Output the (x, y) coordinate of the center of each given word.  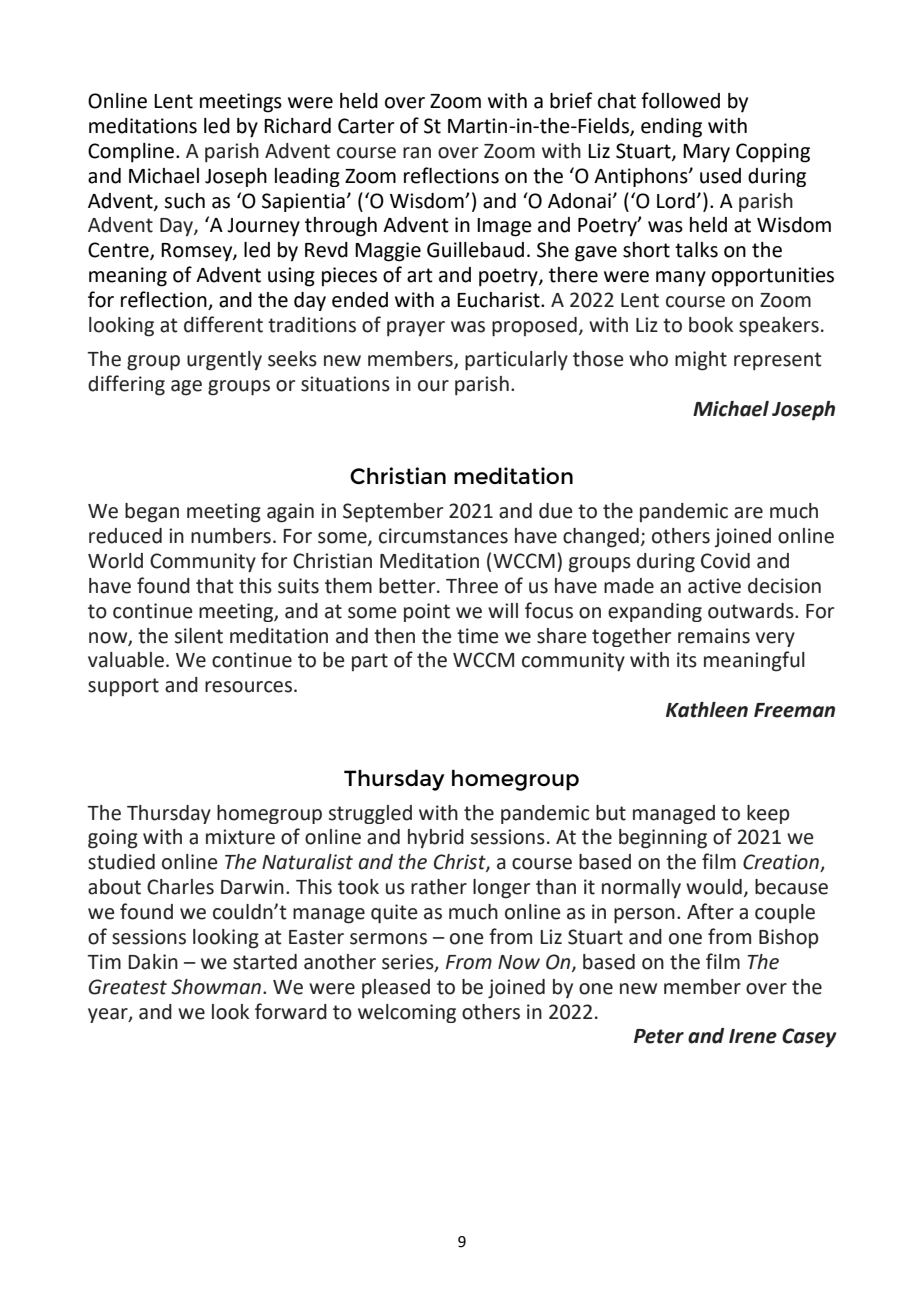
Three (472, 586)
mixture (240, 837)
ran (417, 153)
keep (768, 814)
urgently (224, 361)
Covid (725, 561)
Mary (706, 153)
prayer (416, 329)
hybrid (436, 838)
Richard (297, 126)
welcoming (407, 1013)
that (215, 586)
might (701, 361)
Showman (217, 987)
